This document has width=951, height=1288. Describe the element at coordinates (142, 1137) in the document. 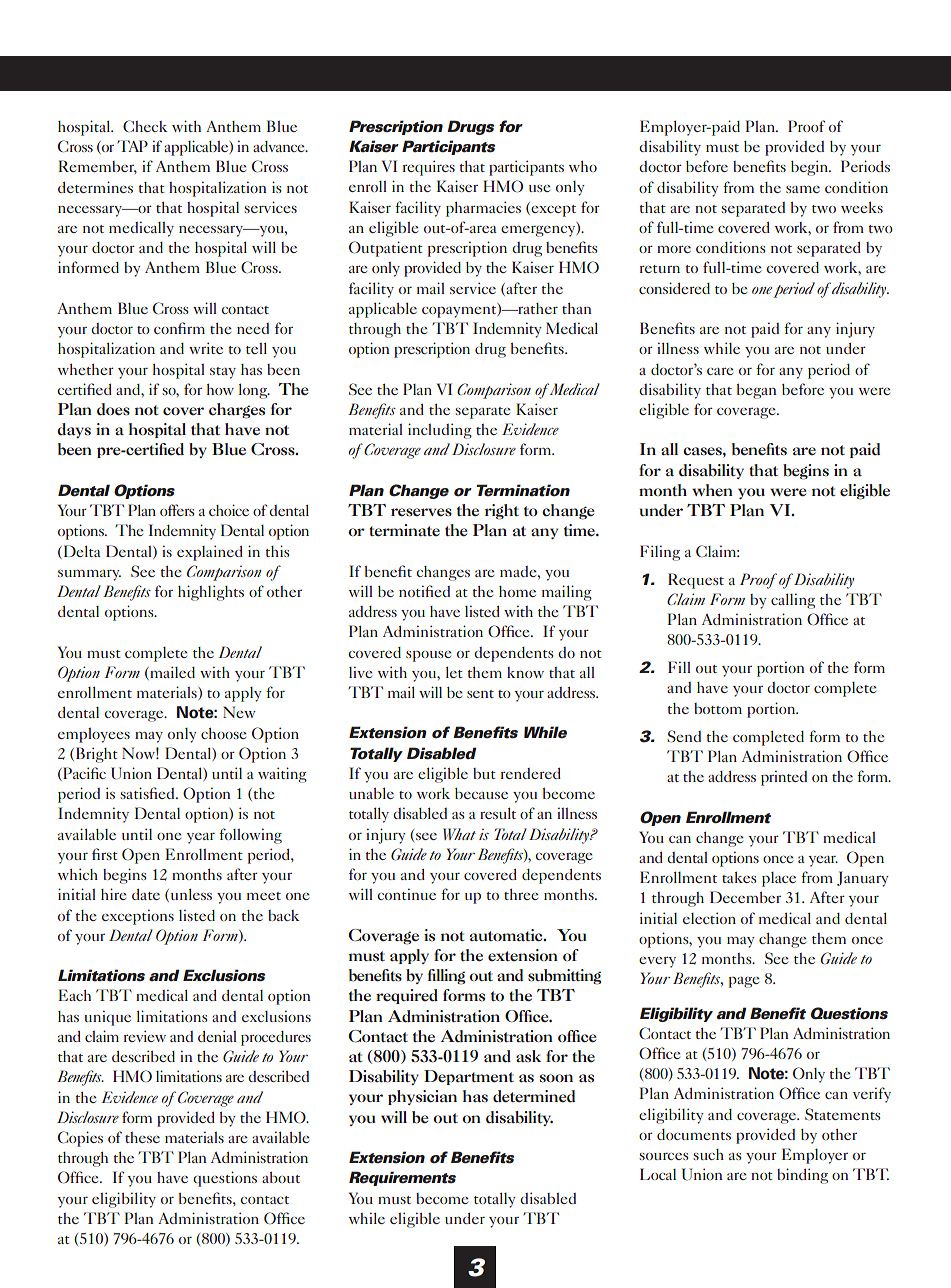

I see `these` at that location.
